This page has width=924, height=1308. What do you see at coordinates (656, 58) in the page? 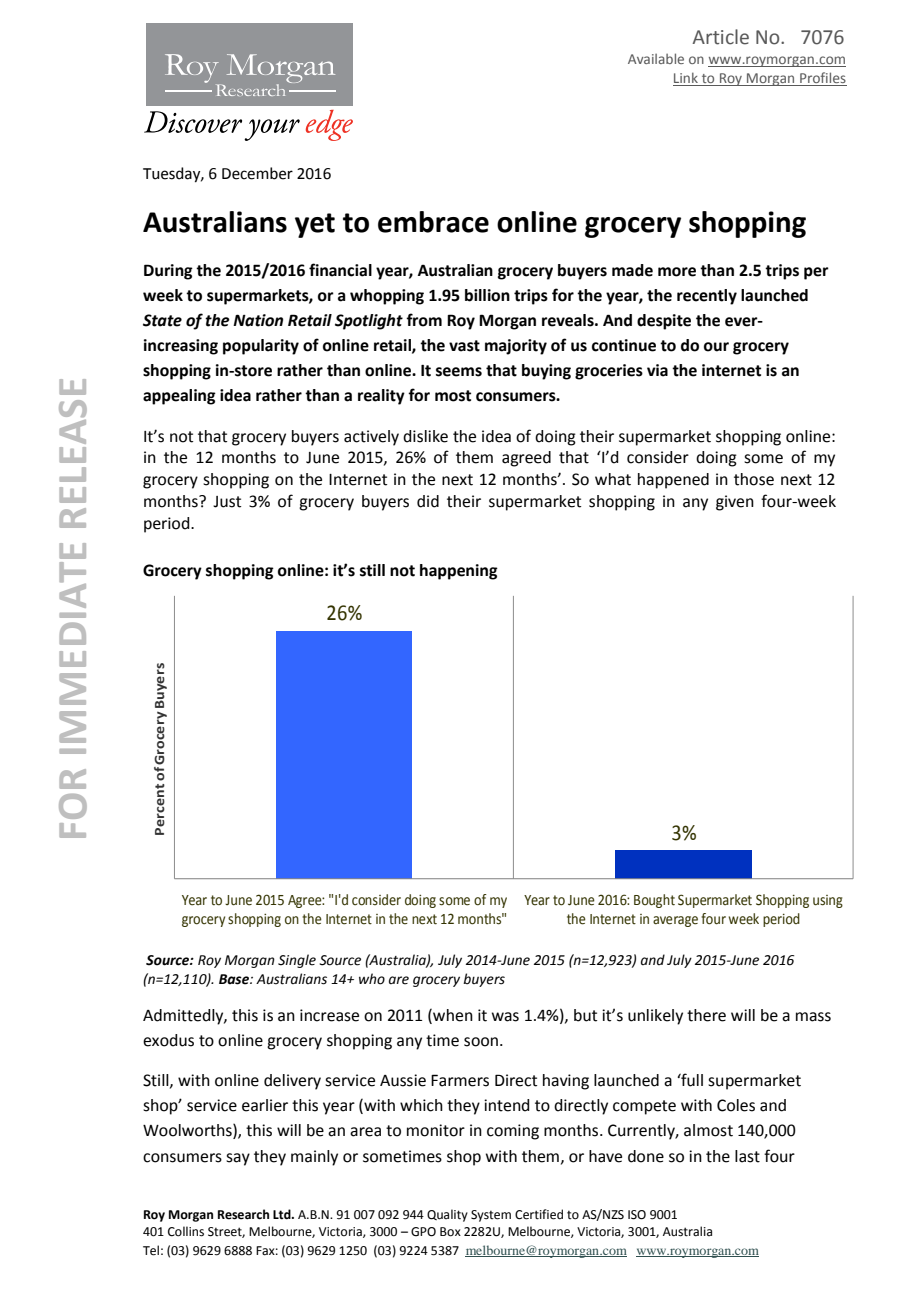
I see `Available` at bounding box center [656, 58].
